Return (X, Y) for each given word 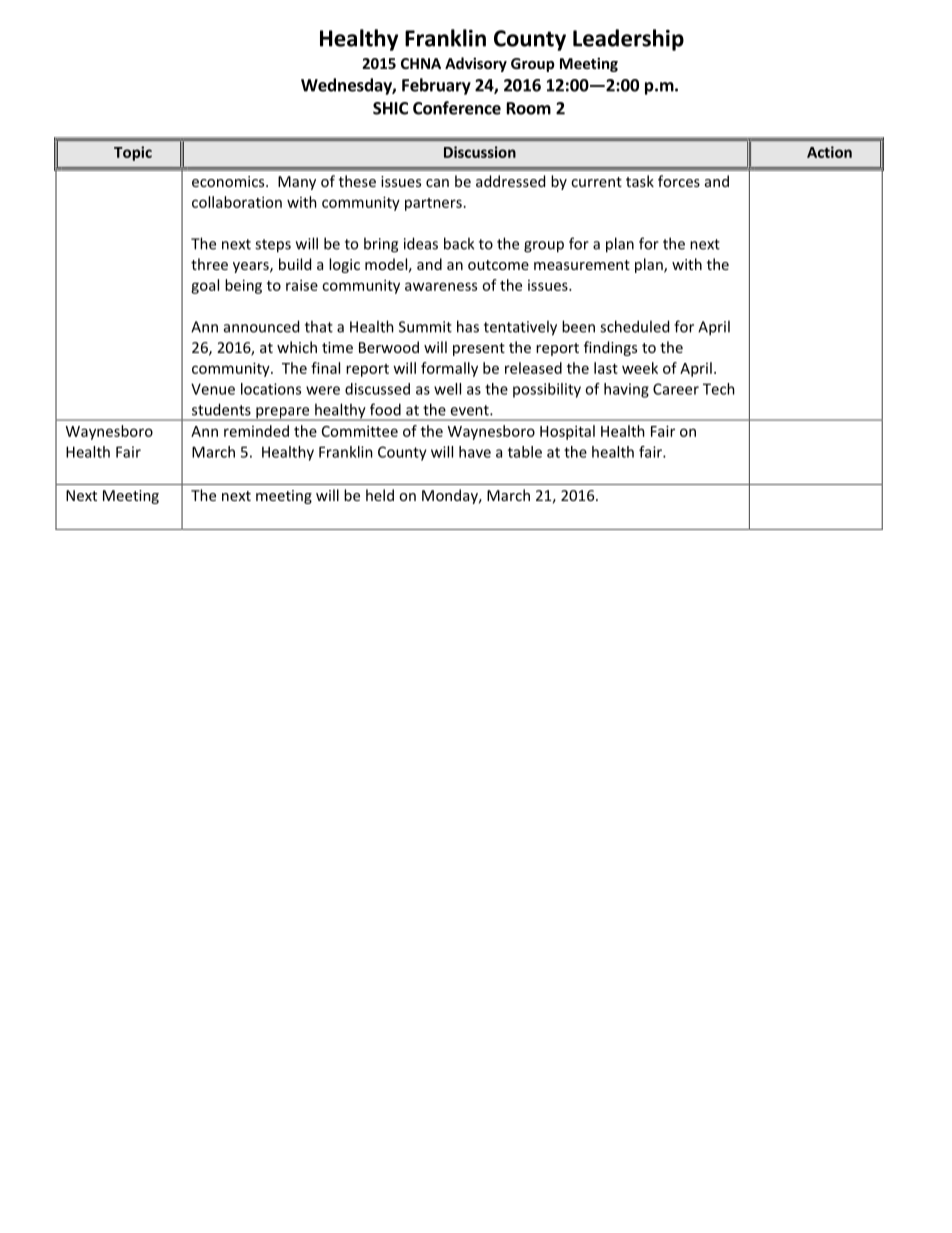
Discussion (480, 152)
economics (229, 181)
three (209, 264)
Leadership (628, 40)
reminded (256, 431)
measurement (582, 265)
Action (829, 152)
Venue (213, 389)
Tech (719, 389)
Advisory (476, 64)
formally (449, 369)
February (436, 86)
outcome (498, 265)
